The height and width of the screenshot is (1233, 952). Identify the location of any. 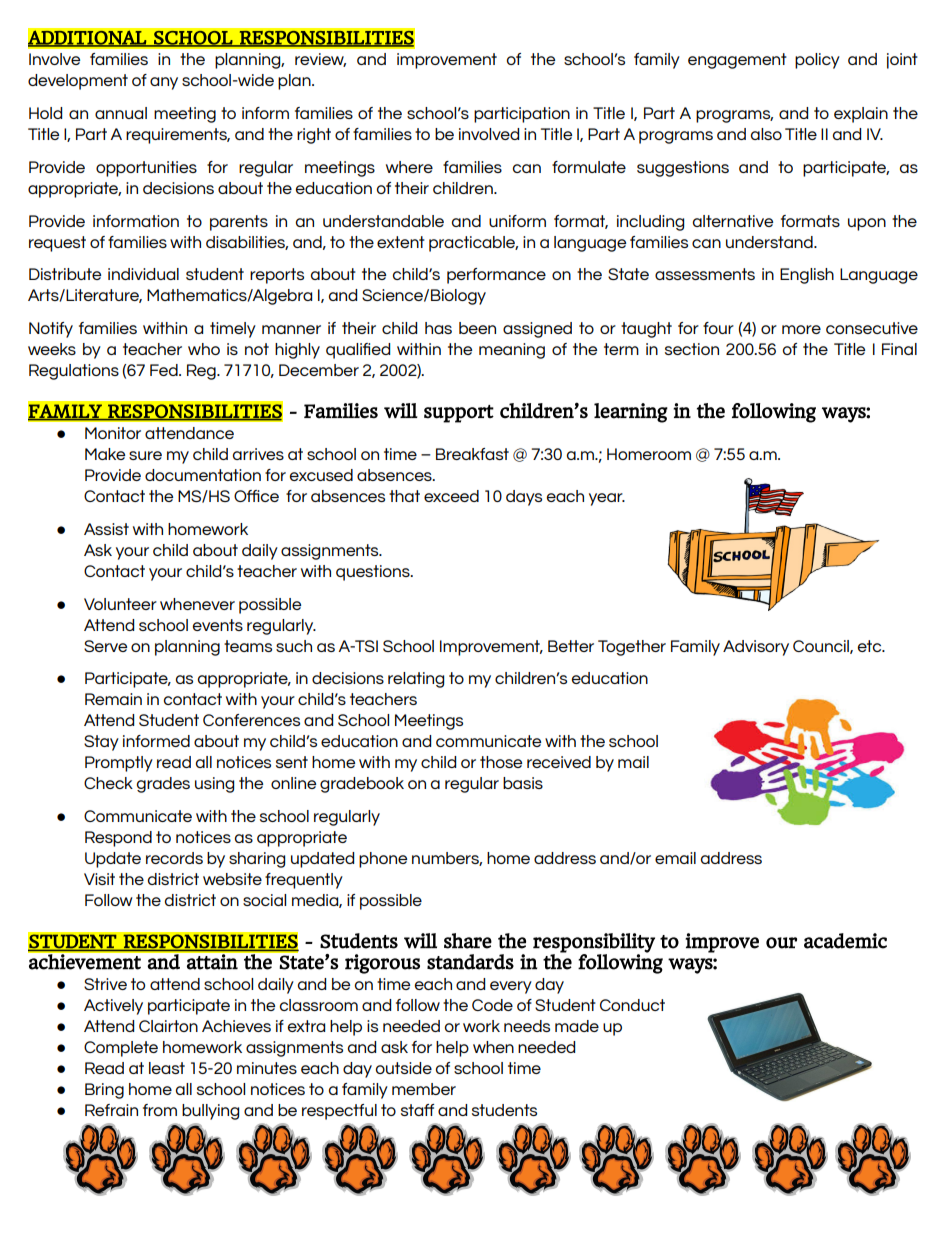
(164, 83).
